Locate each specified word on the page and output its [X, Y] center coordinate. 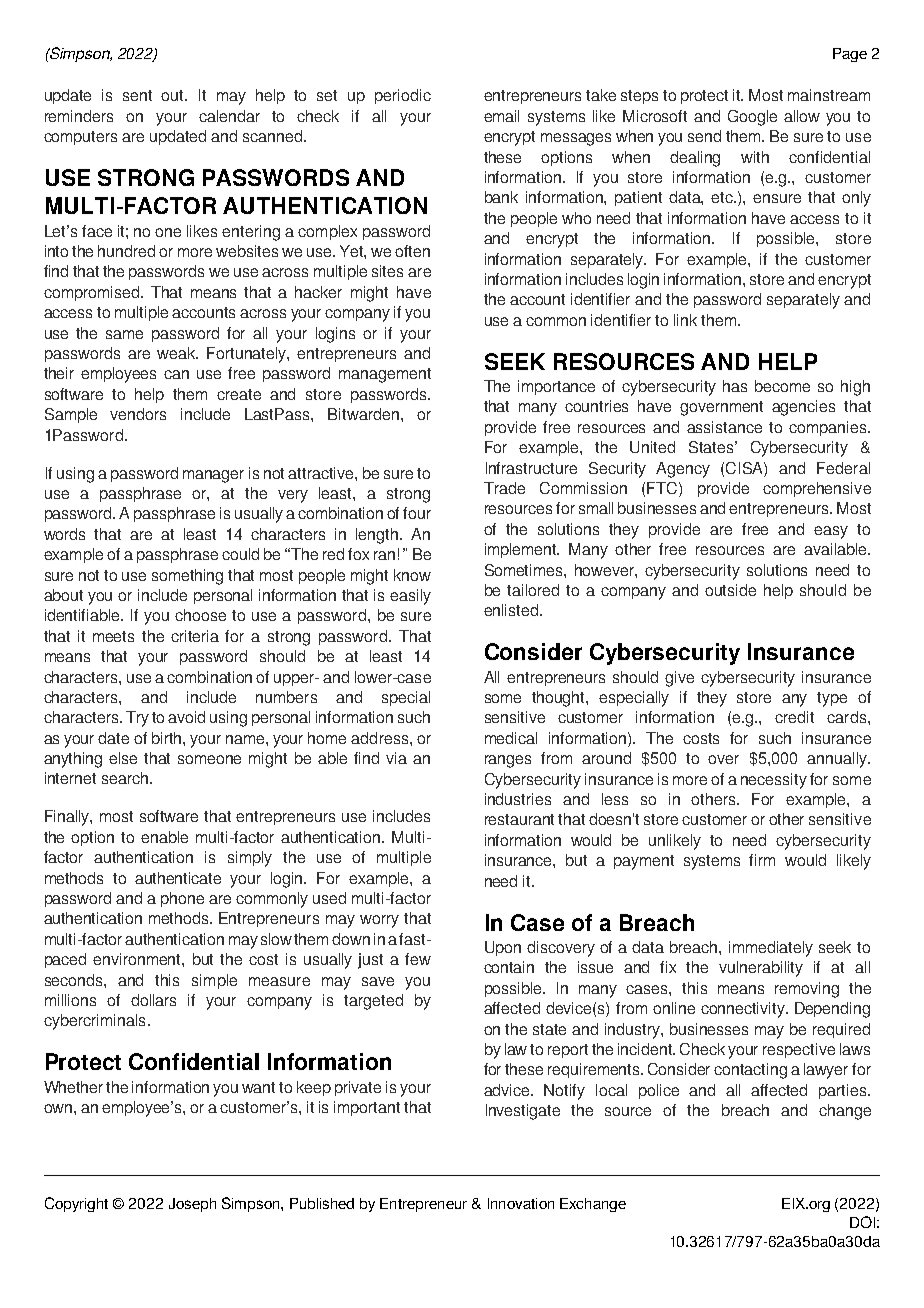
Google [752, 118]
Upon [503, 948]
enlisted [511, 610]
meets [113, 636]
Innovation [521, 1203]
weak [177, 353]
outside [730, 590]
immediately [771, 949]
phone [182, 899]
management [385, 375]
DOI [862, 1222]
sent [137, 95]
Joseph [192, 1205]
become [782, 386]
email [501, 116]
